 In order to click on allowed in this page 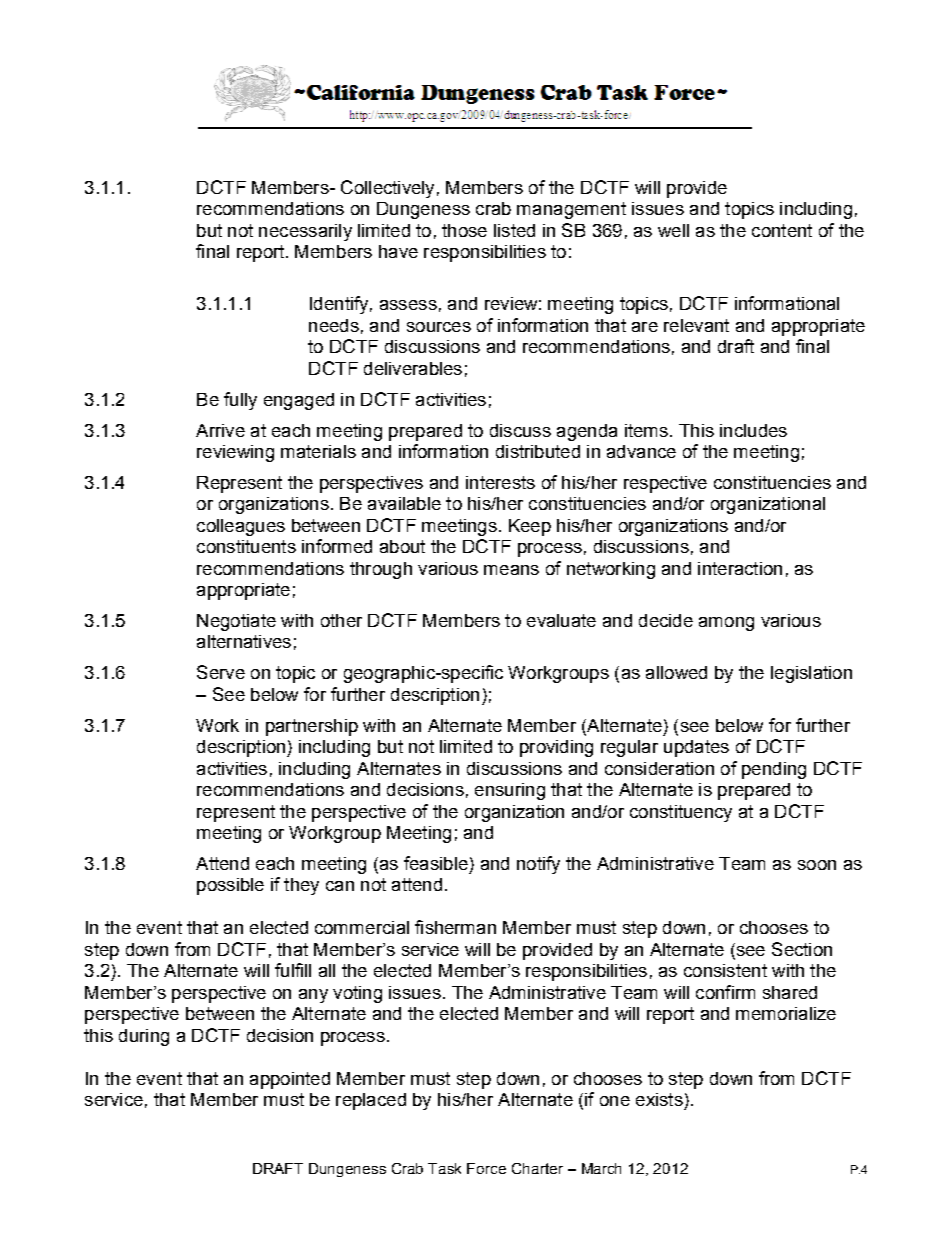, I will do `click(676, 672)`.
